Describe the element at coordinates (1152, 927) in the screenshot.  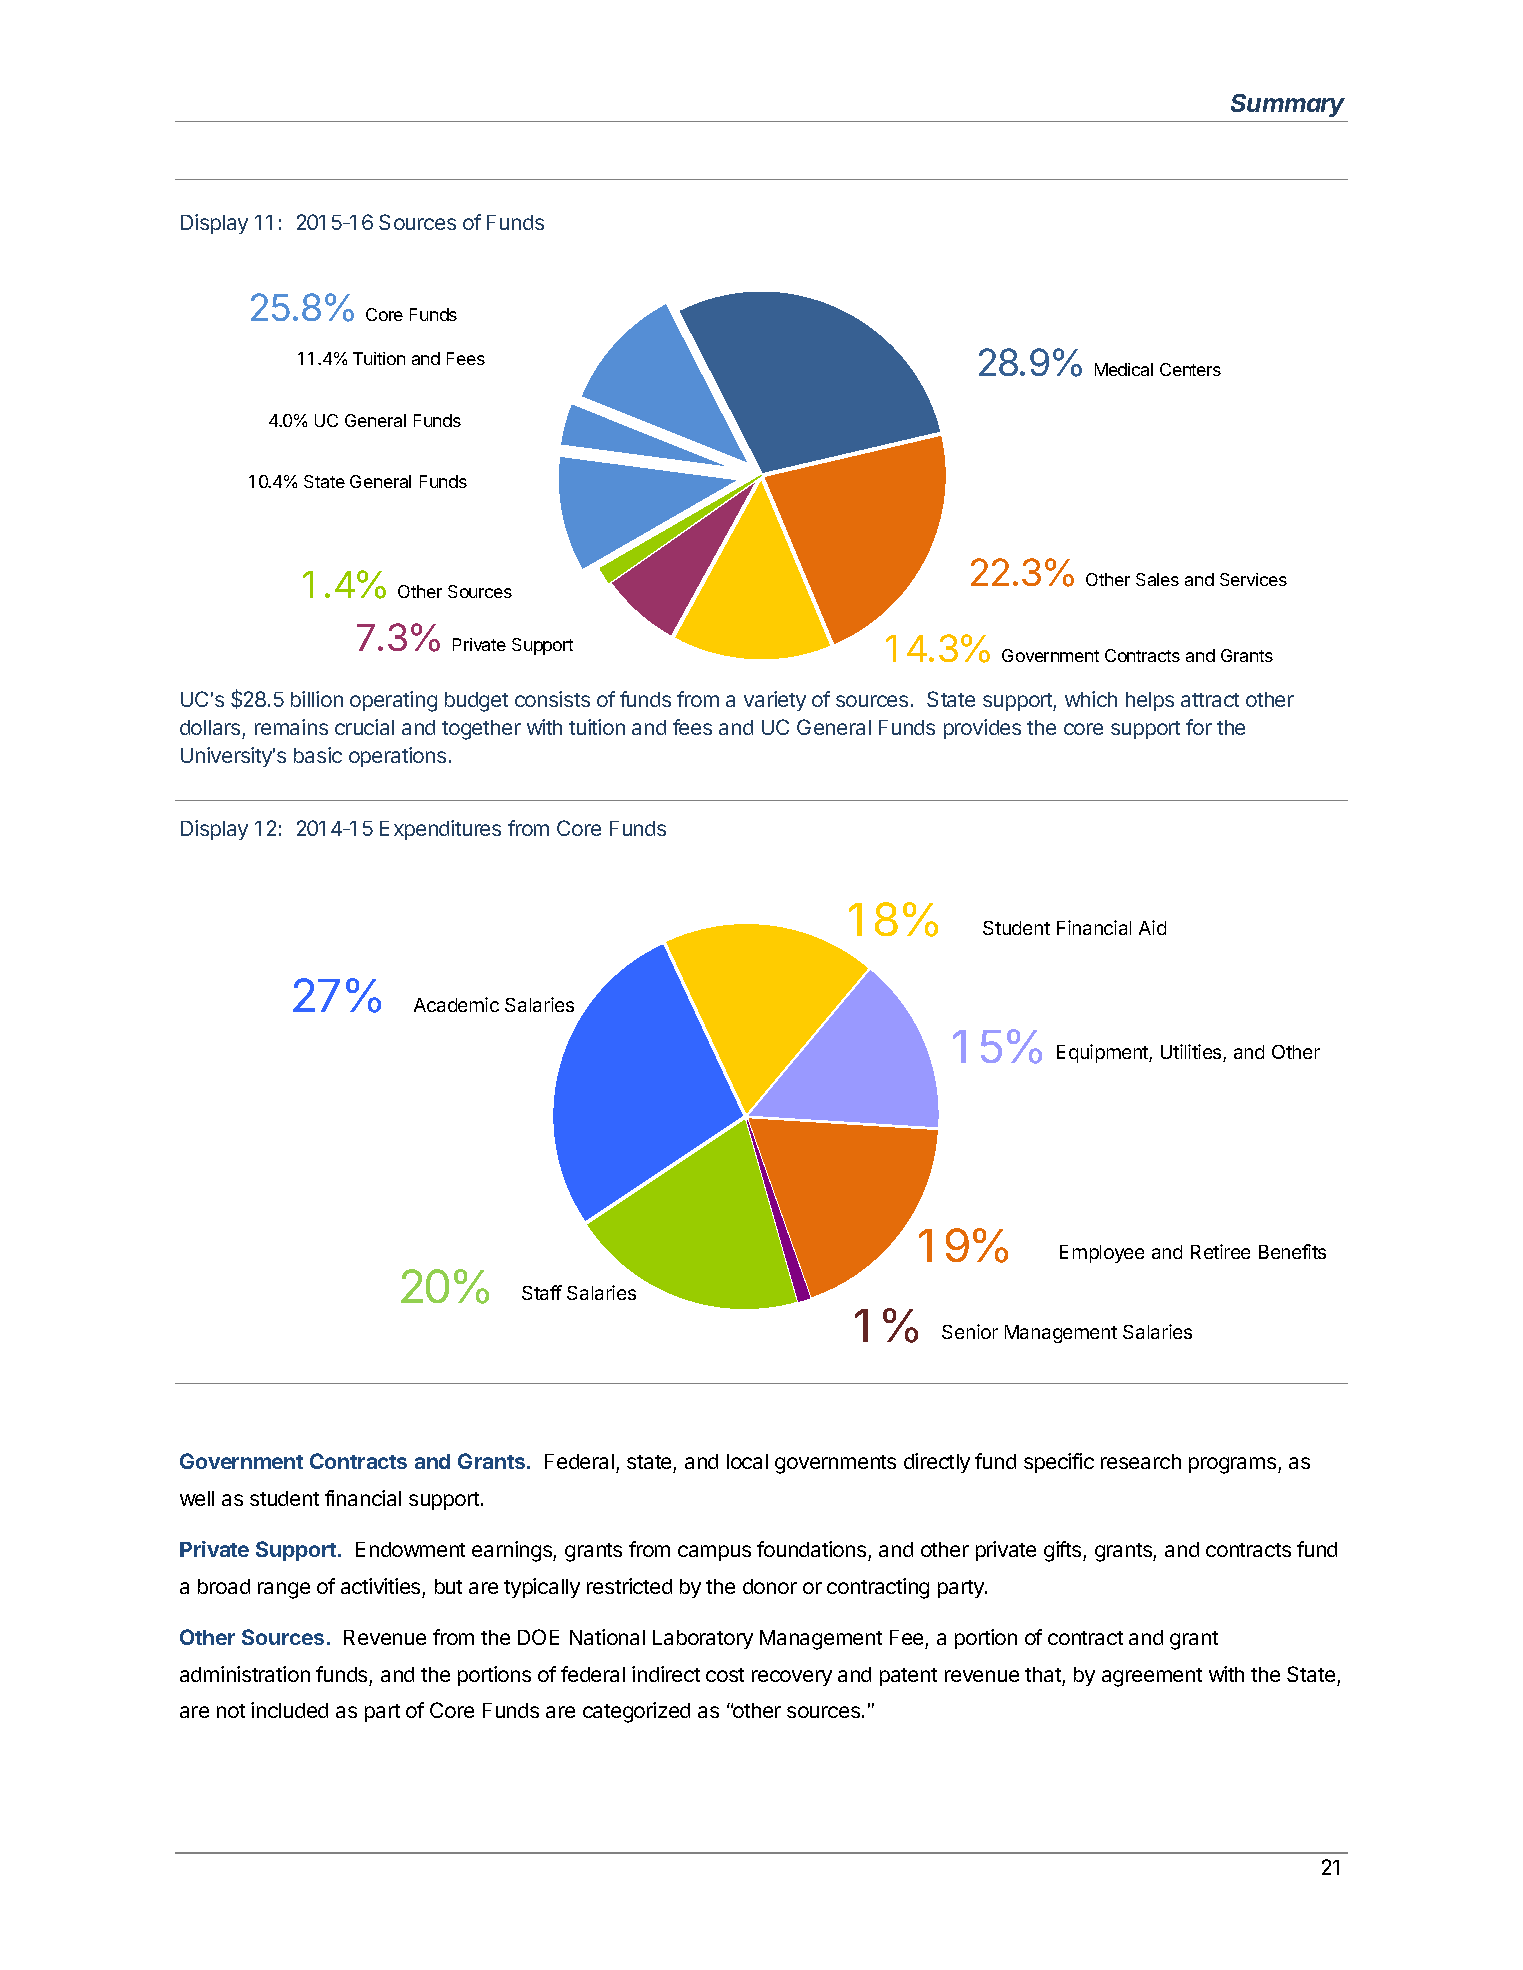
I see `Aid` at that location.
